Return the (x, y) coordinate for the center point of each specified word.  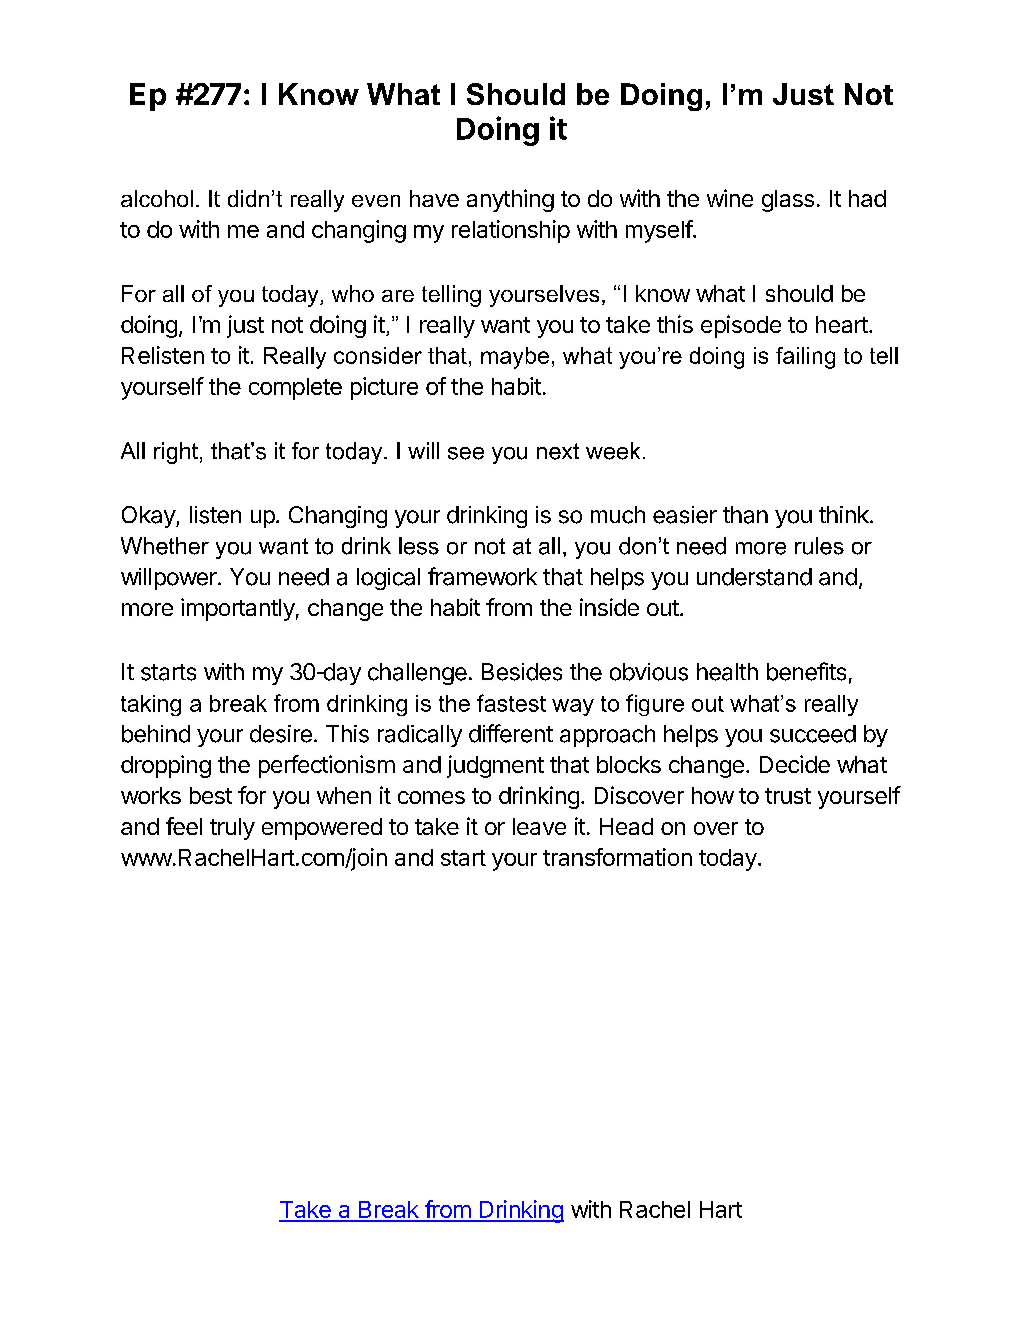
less (419, 546)
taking (151, 705)
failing (805, 358)
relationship (511, 231)
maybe (515, 358)
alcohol (157, 198)
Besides (522, 672)
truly (232, 829)
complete (295, 389)
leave (539, 826)
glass (788, 201)
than (745, 515)
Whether (165, 546)
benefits (806, 671)
